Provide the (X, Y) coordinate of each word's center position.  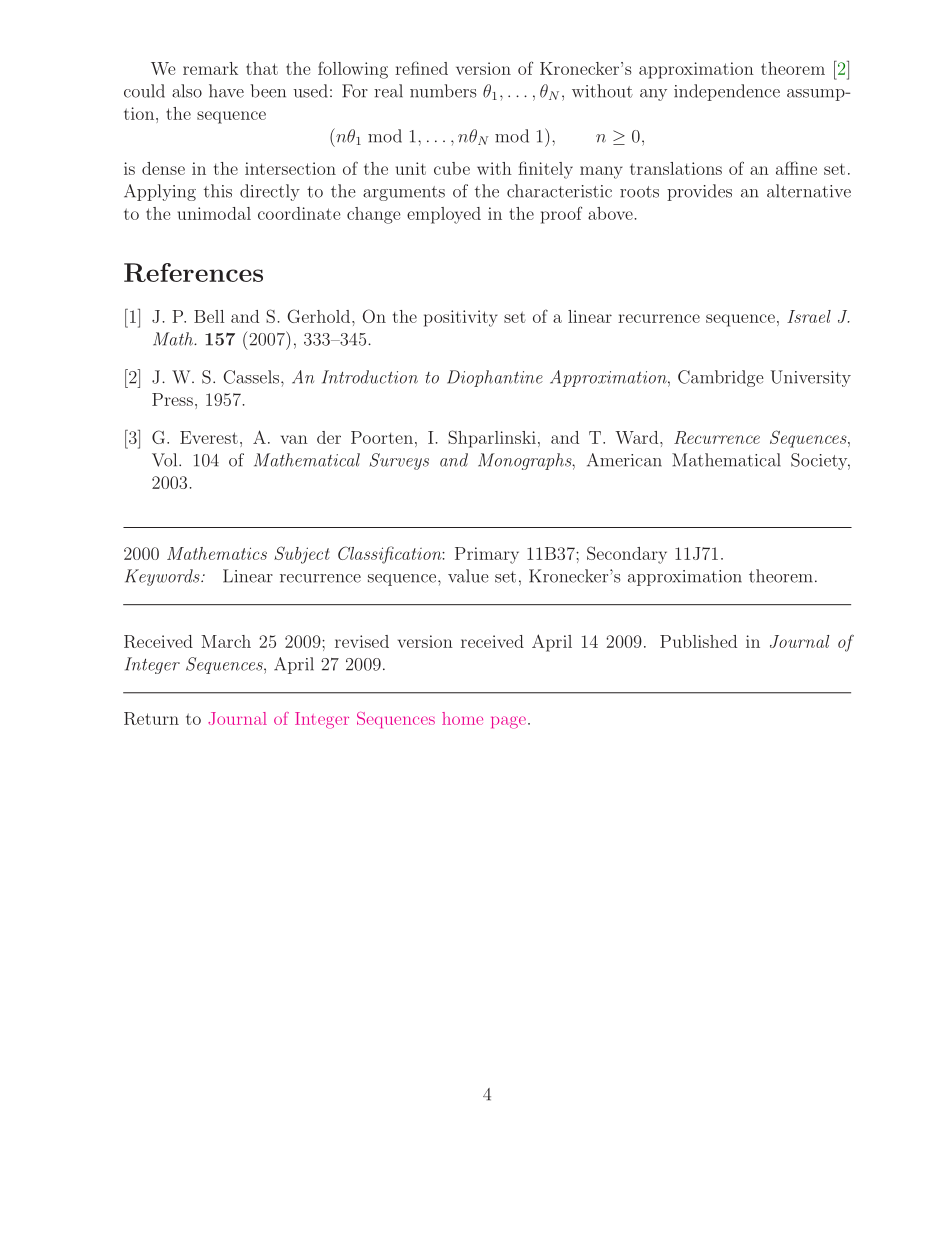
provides (699, 192)
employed (444, 215)
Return (151, 718)
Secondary (627, 555)
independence (727, 92)
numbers (443, 91)
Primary (487, 555)
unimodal (214, 213)
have (226, 91)
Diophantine (495, 378)
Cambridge (721, 378)
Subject (302, 555)
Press (172, 399)
